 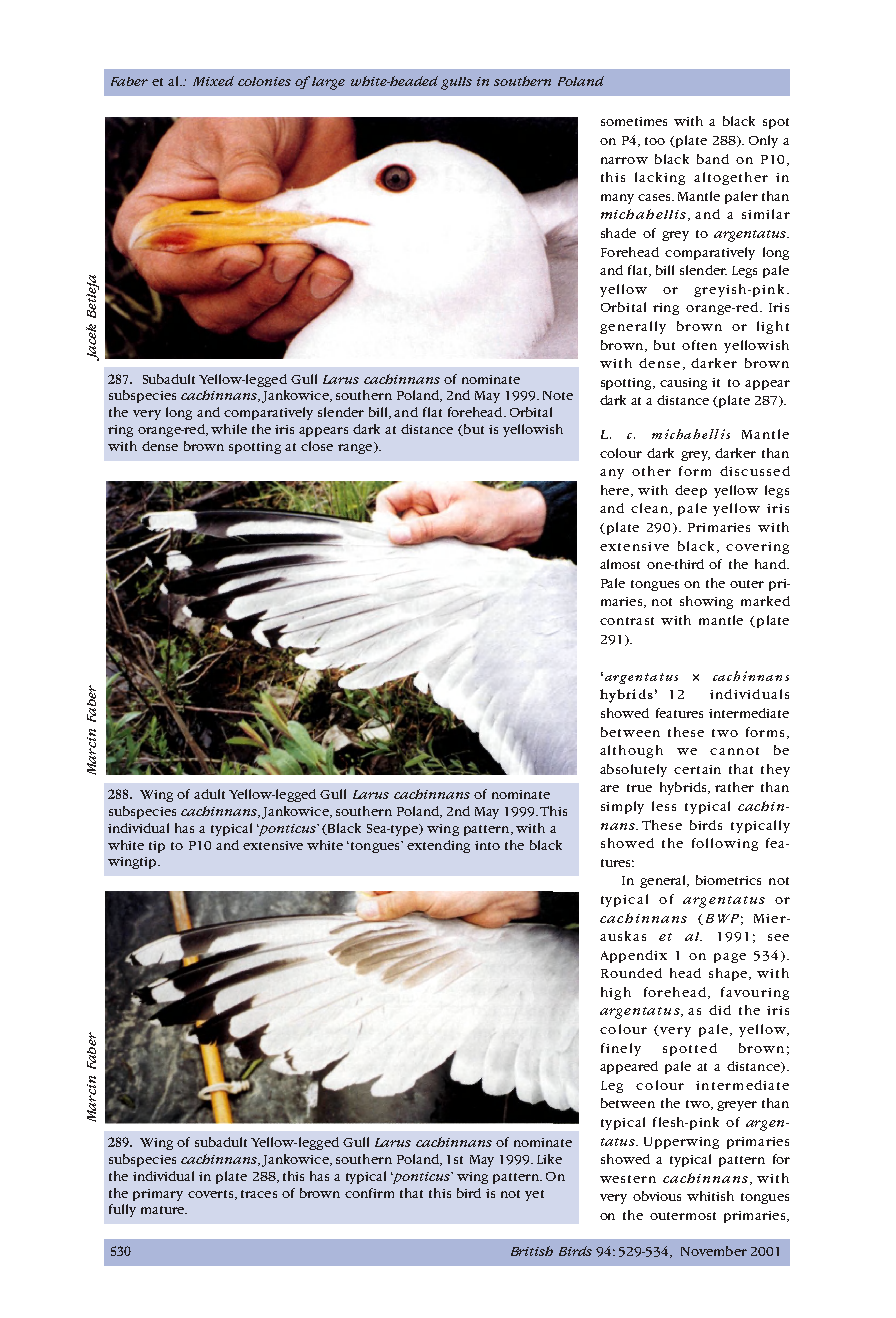 I want to click on into, so click(x=487, y=845).
